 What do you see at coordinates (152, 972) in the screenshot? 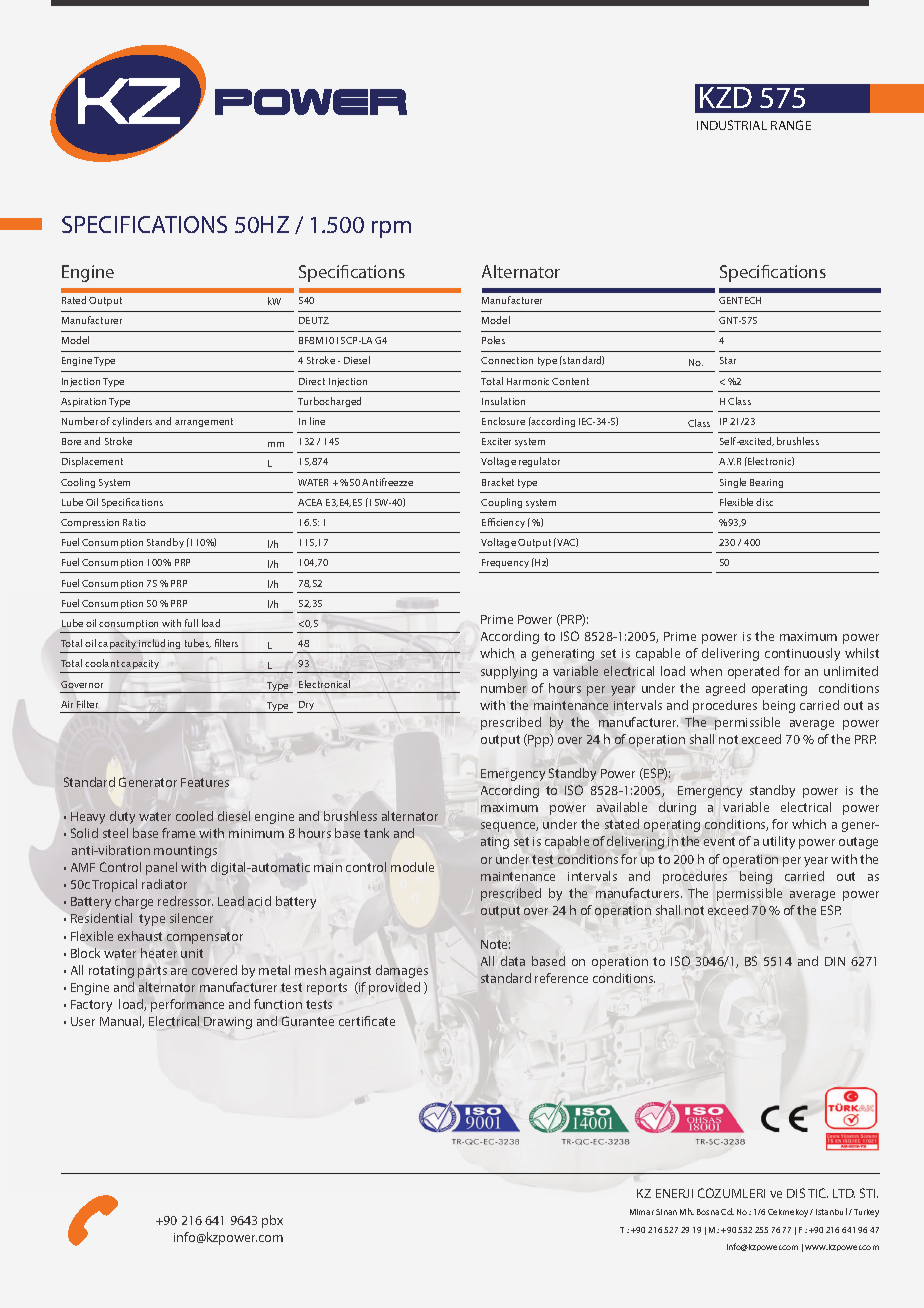
I see `parts` at bounding box center [152, 972].
